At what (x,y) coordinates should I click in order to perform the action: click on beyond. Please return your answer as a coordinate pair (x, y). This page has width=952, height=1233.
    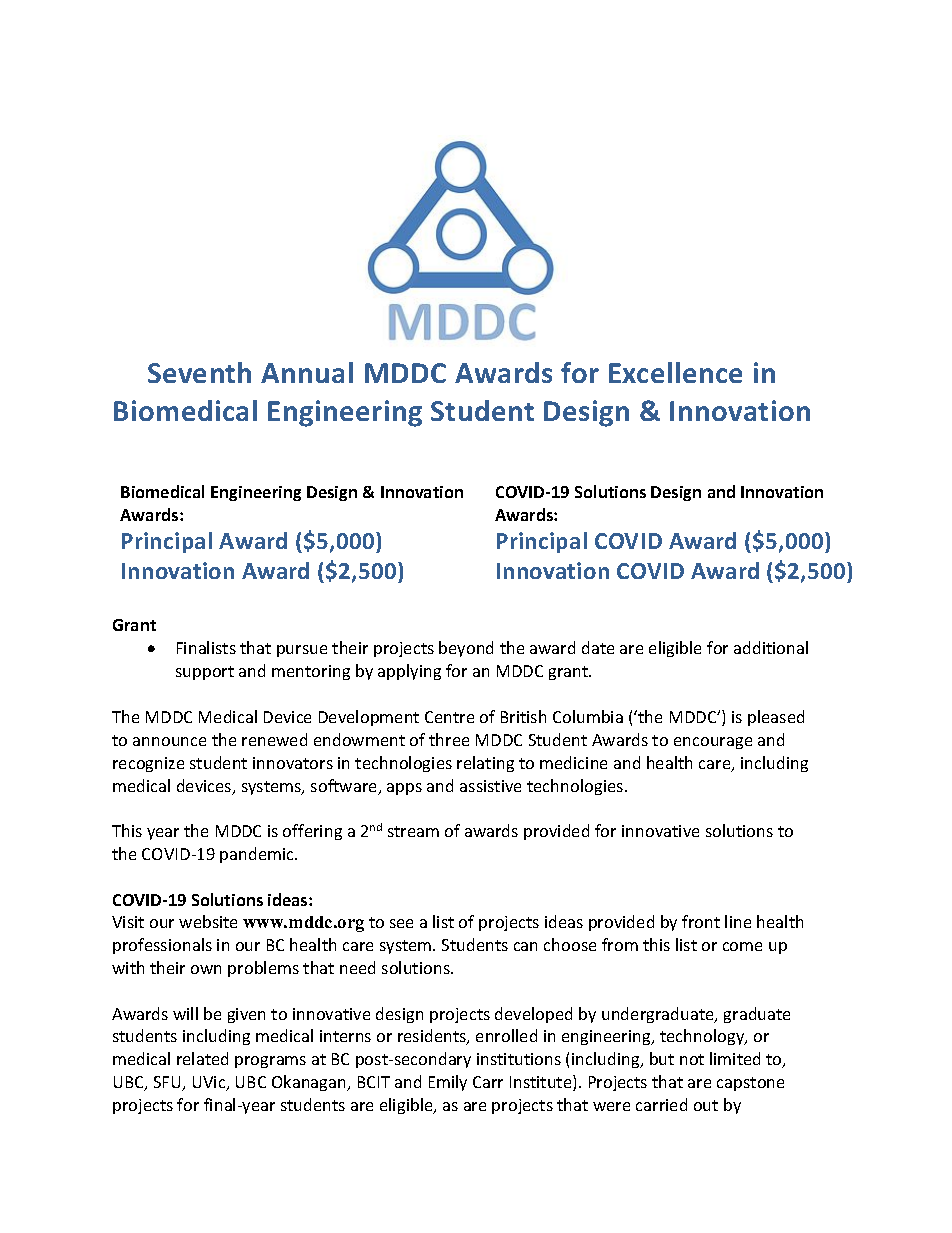
    Looking at the image, I should click on (466, 649).
